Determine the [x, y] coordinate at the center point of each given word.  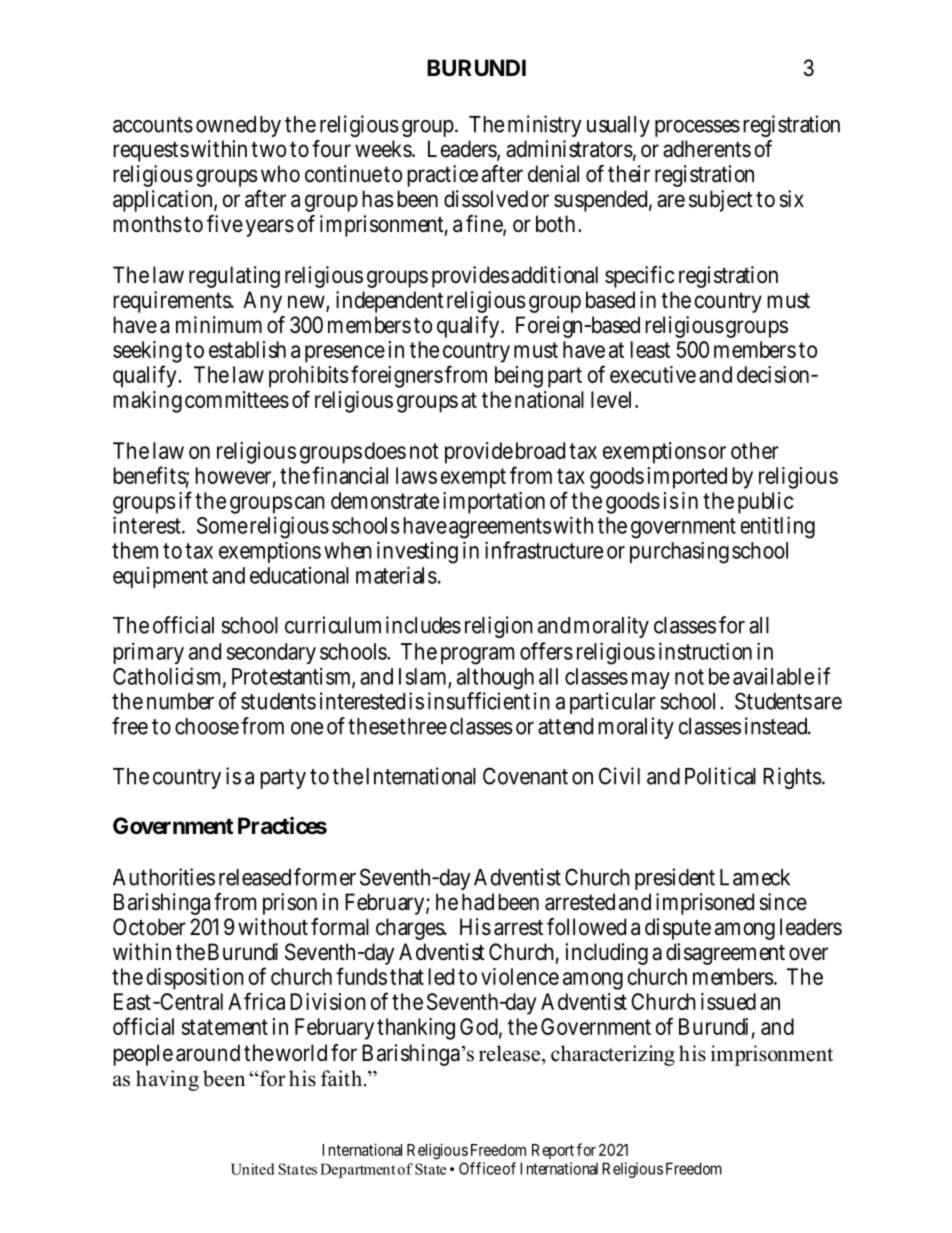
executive [653, 374]
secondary [271, 653]
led [441, 976]
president [675, 879]
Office [480, 1168]
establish [247, 349]
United [253, 1169]
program [477, 656]
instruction [705, 651]
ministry [545, 126]
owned [226, 124]
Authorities [164, 877]
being [519, 377]
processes [697, 128]
